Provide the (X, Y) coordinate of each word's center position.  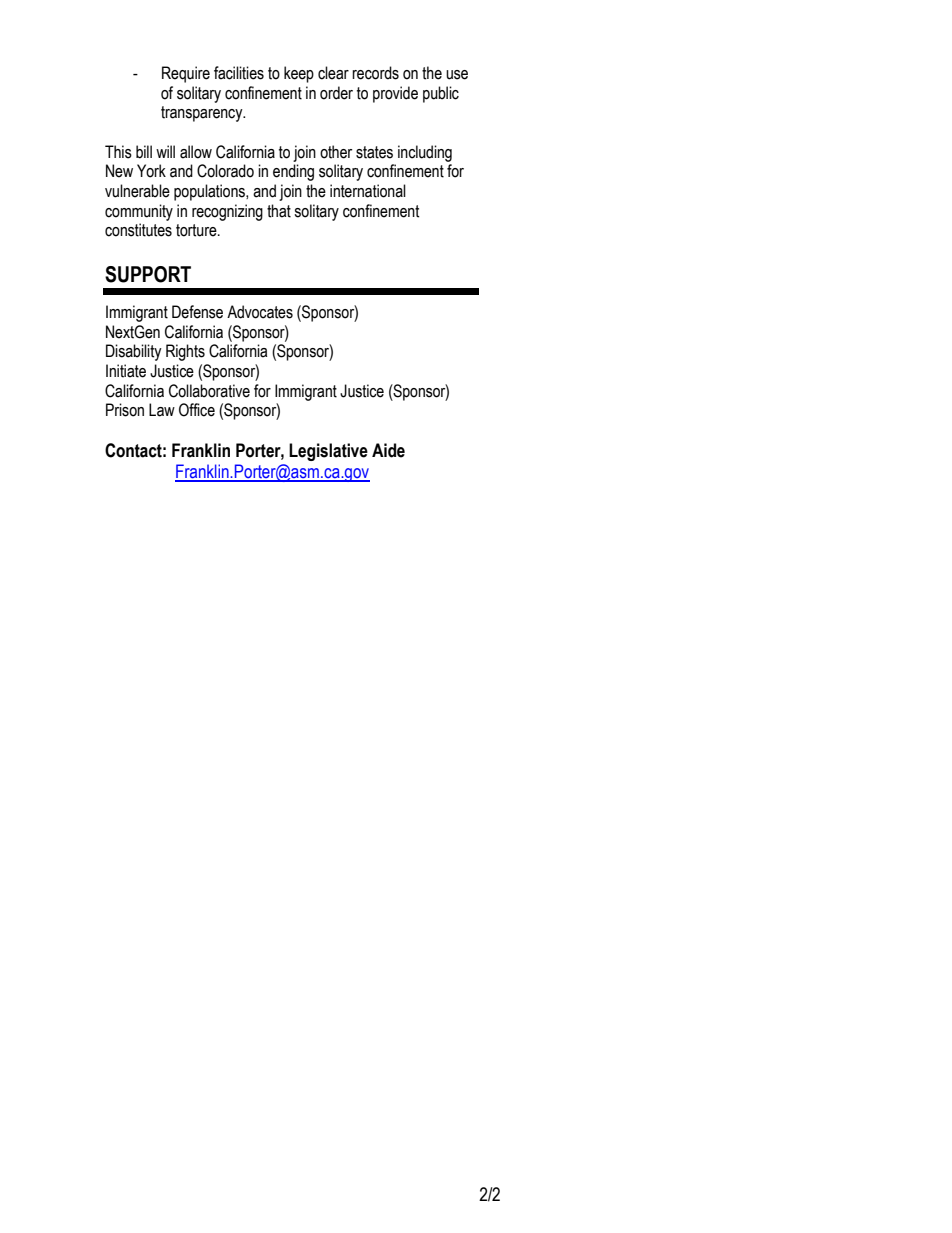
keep (299, 74)
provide (395, 94)
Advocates (260, 312)
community (139, 212)
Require (186, 74)
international (368, 191)
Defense (197, 312)
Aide (388, 450)
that (279, 211)
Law (162, 410)
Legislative (328, 452)
